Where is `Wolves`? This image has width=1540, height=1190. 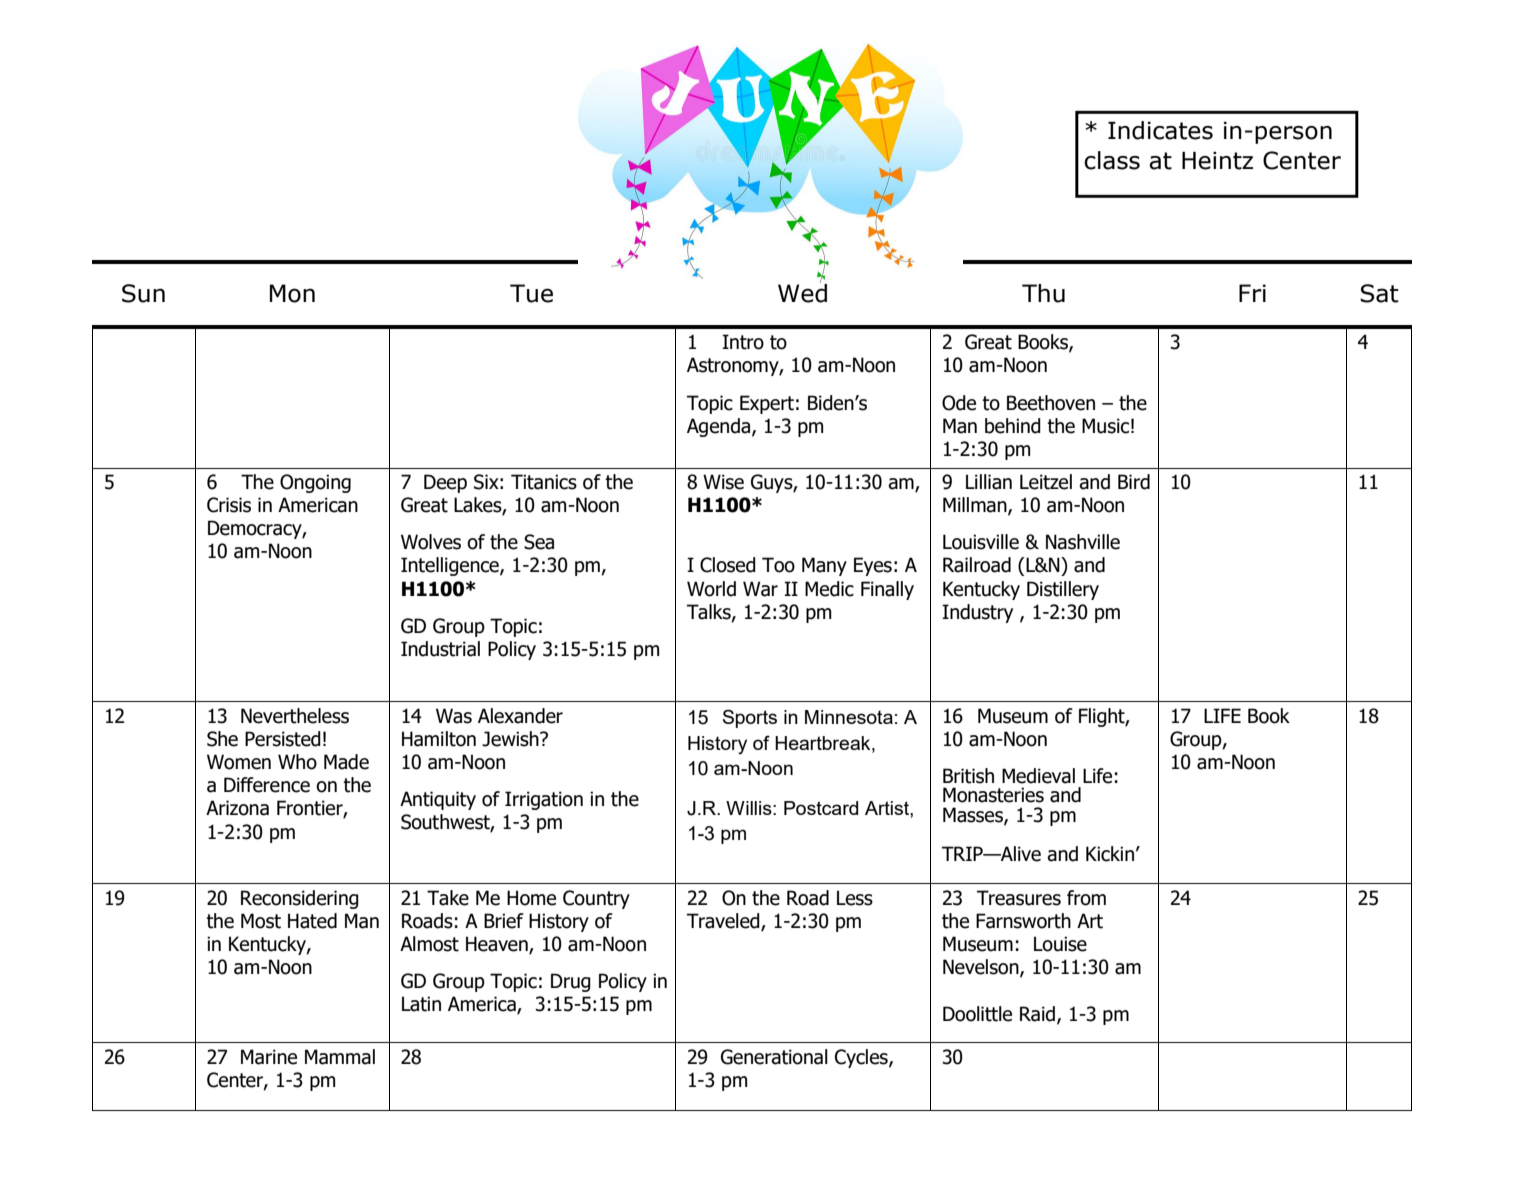
Wolves is located at coordinates (431, 542).
